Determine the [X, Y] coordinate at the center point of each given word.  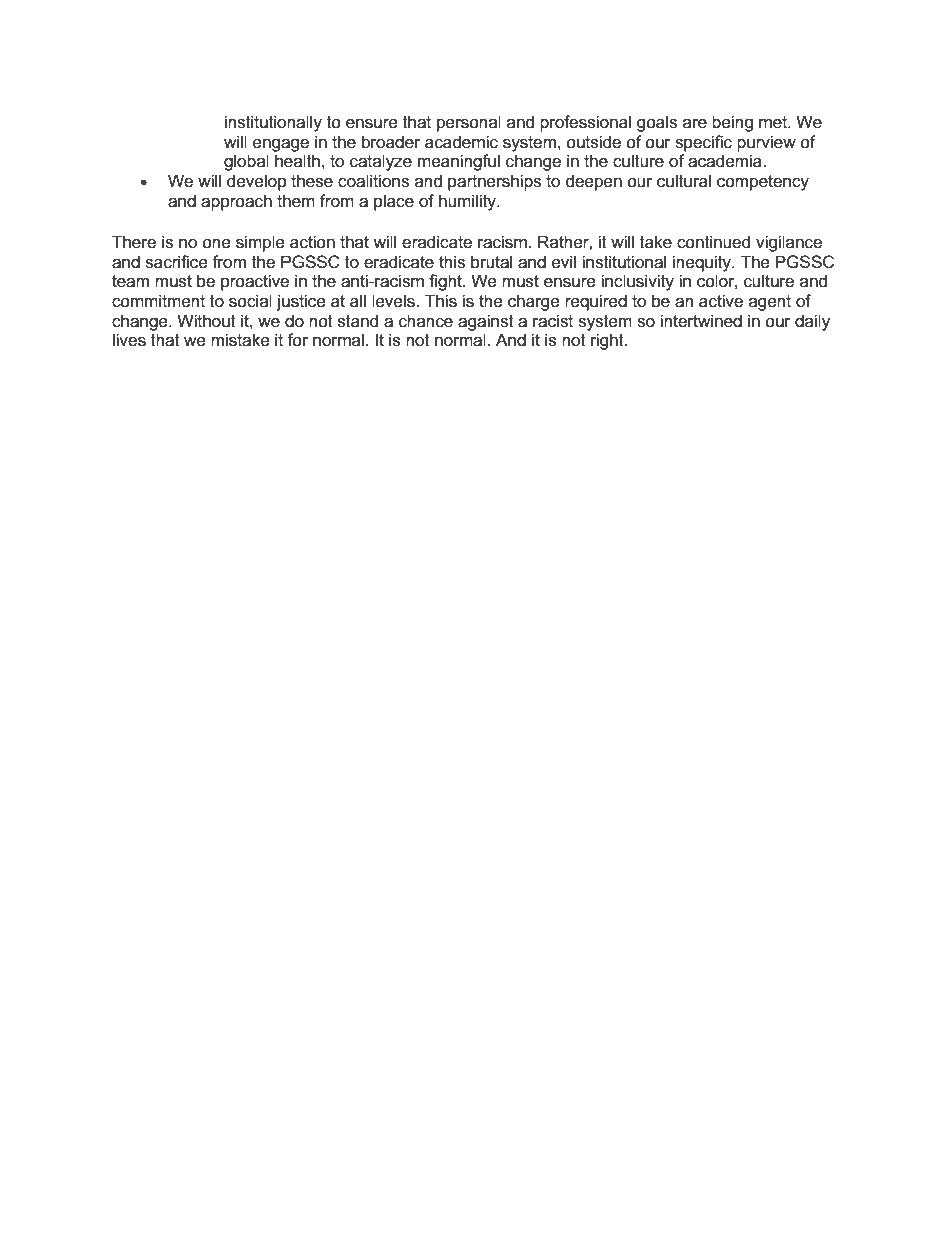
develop [257, 182]
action [312, 242]
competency [763, 183]
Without [206, 321]
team [130, 281]
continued [713, 242]
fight [446, 282]
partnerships [494, 182]
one [216, 244]
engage [281, 145]
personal [469, 123]
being [732, 123]
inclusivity [637, 282]
